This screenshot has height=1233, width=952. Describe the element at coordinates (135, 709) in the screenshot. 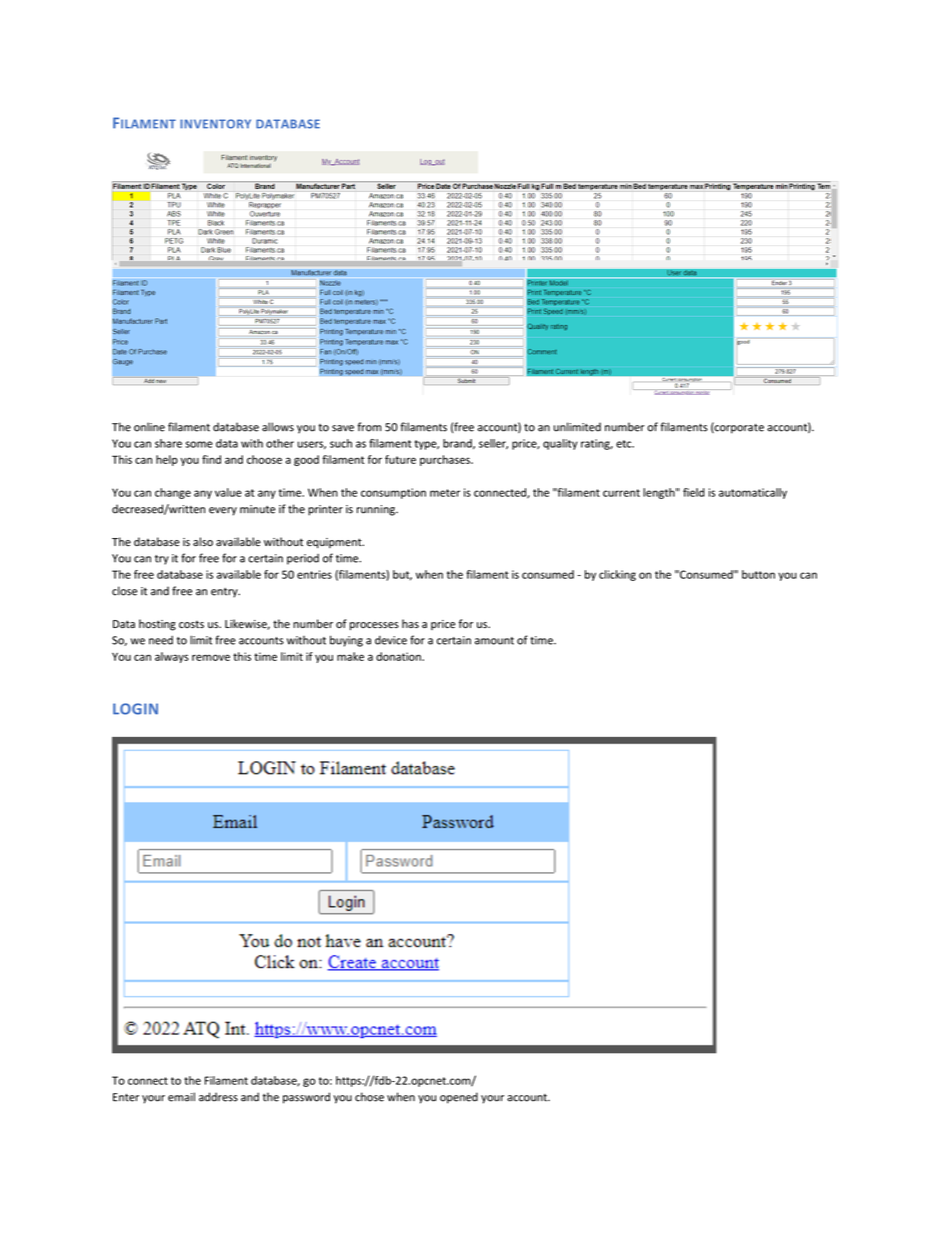

I see `LOGIN` at that location.
